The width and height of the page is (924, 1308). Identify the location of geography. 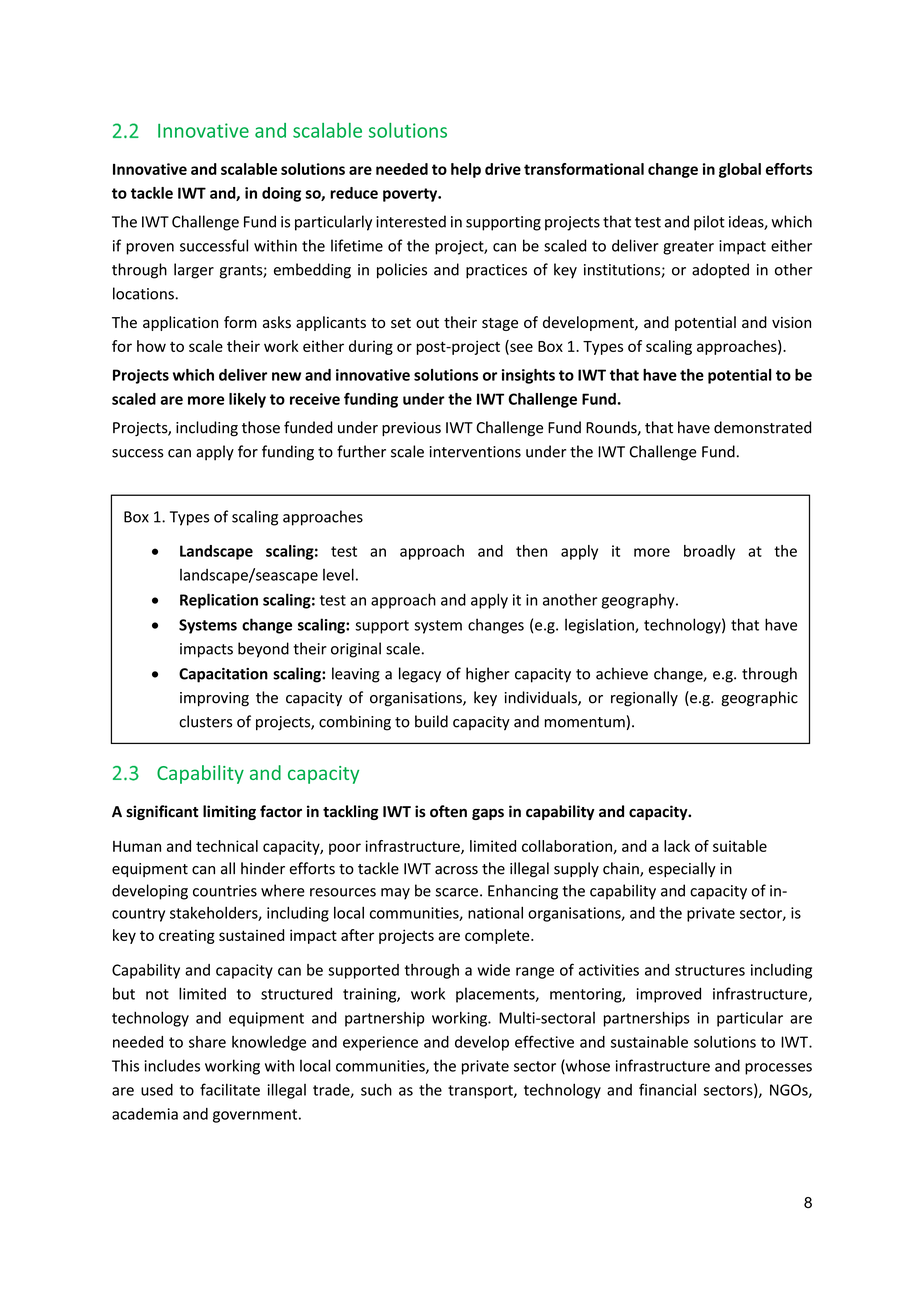
(639, 601).
